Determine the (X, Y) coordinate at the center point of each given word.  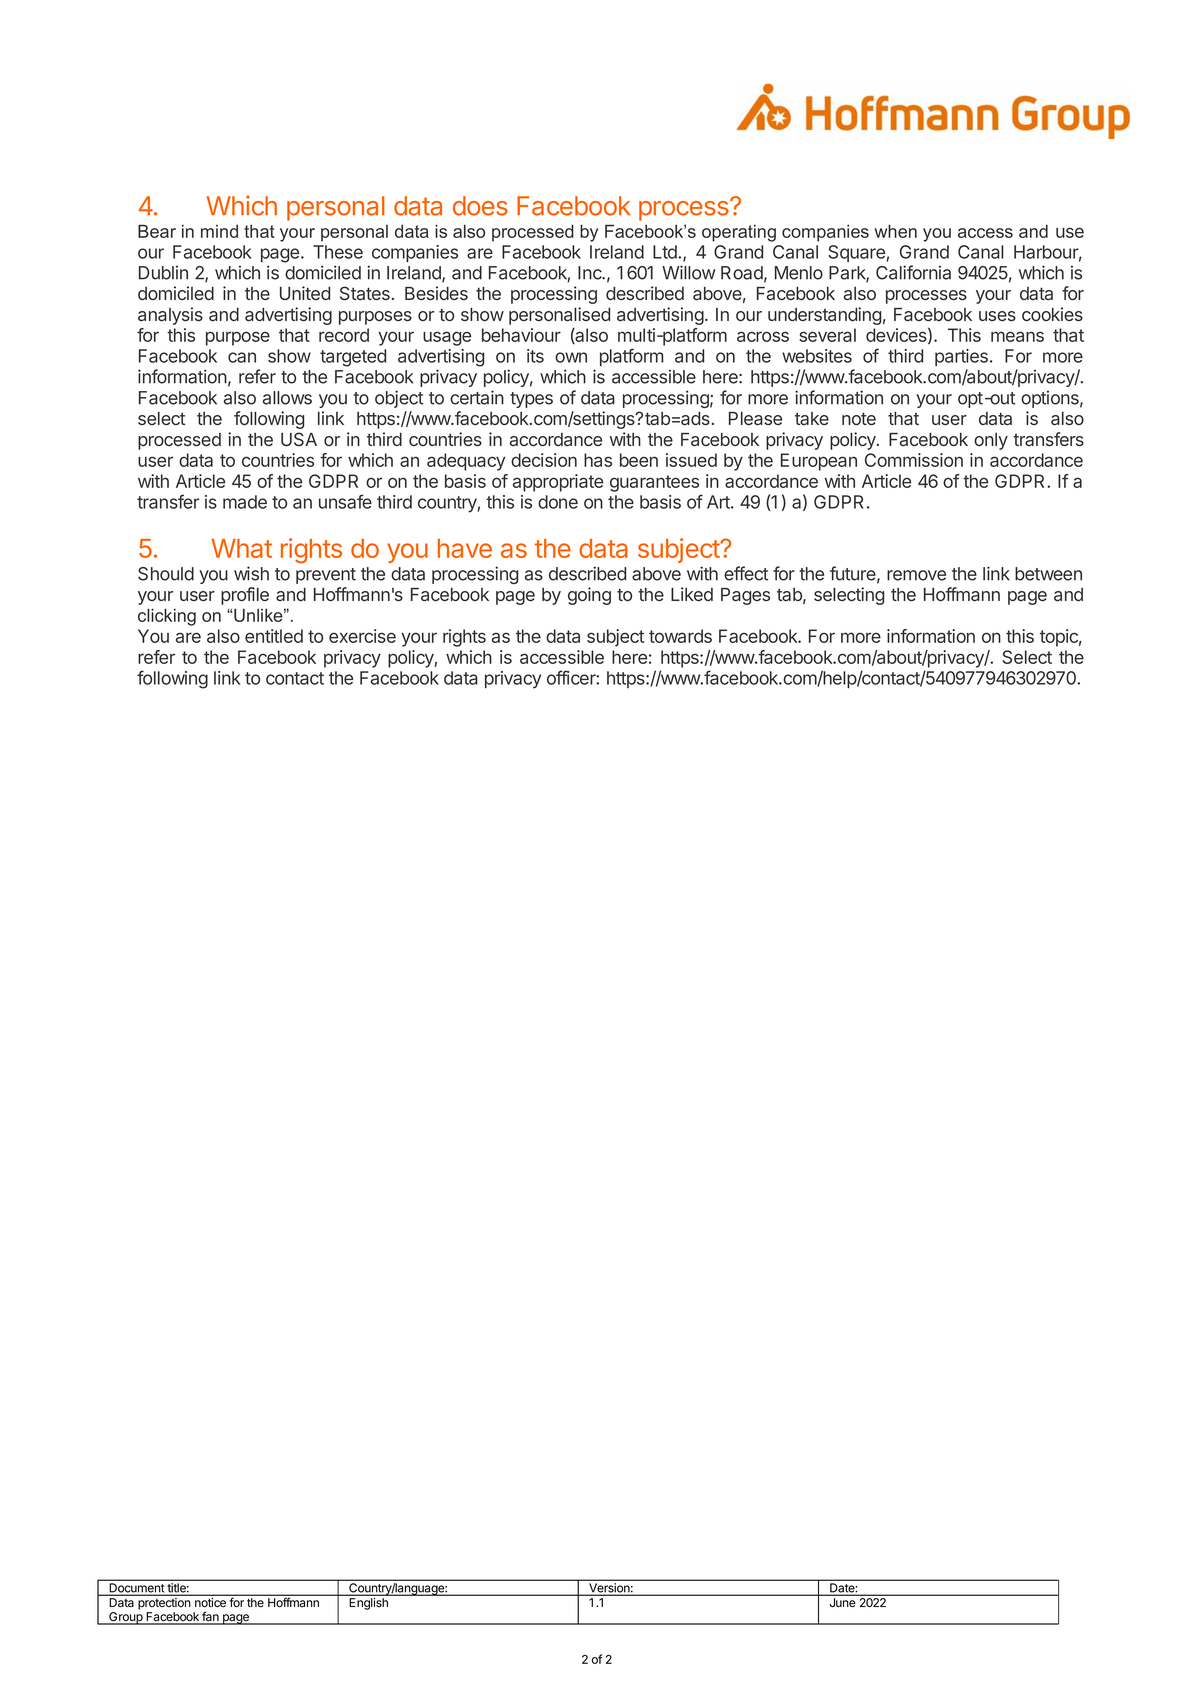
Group (126, 1618)
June (842, 1602)
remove (916, 575)
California (913, 272)
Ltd (666, 252)
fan (210, 1617)
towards (680, 636)
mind (219, 231)
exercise (362, 636)
